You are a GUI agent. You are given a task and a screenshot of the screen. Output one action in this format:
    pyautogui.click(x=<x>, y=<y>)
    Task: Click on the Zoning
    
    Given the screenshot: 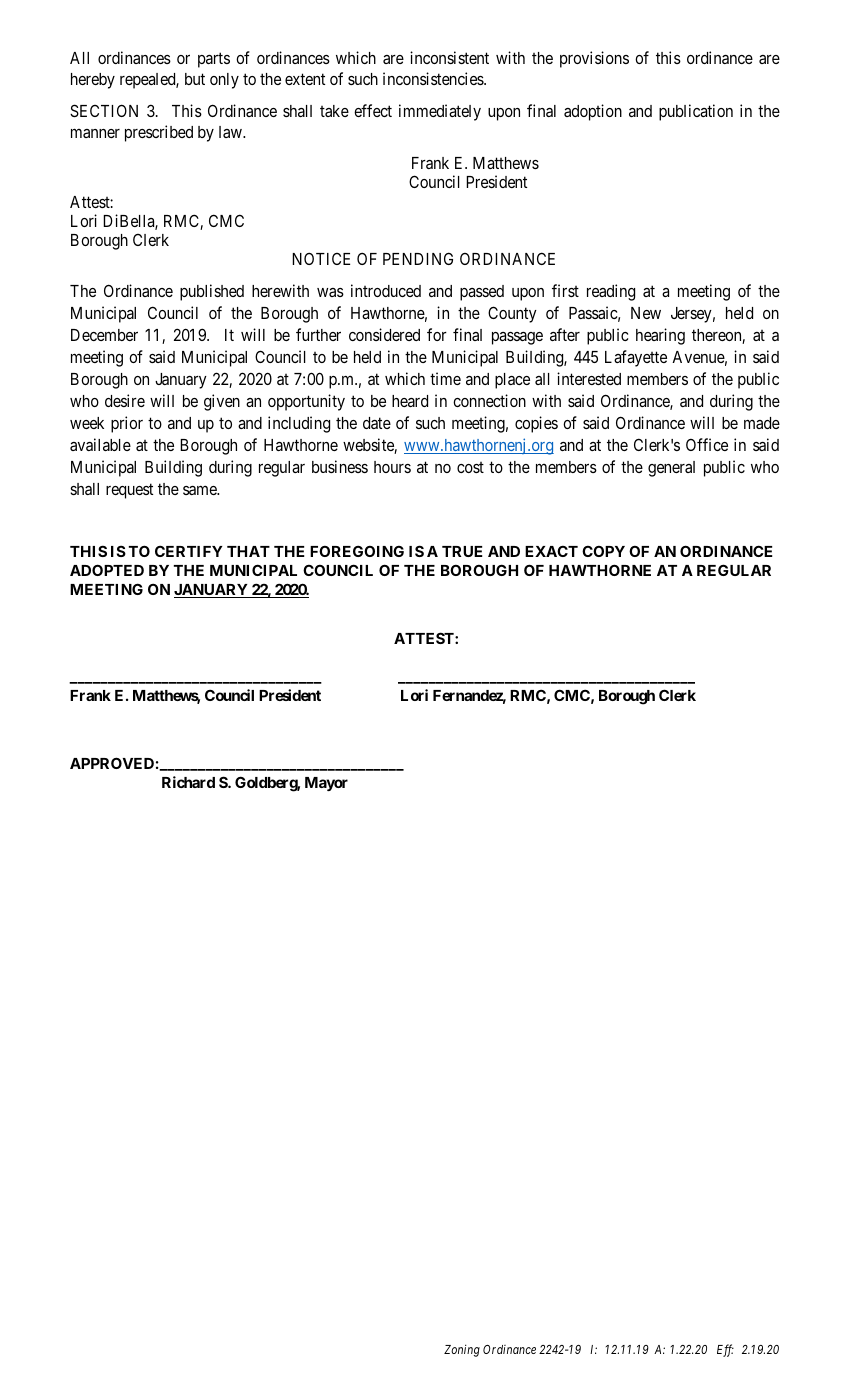 What is the action you would take?
    pyautogui.click(x=462, y=1350)
